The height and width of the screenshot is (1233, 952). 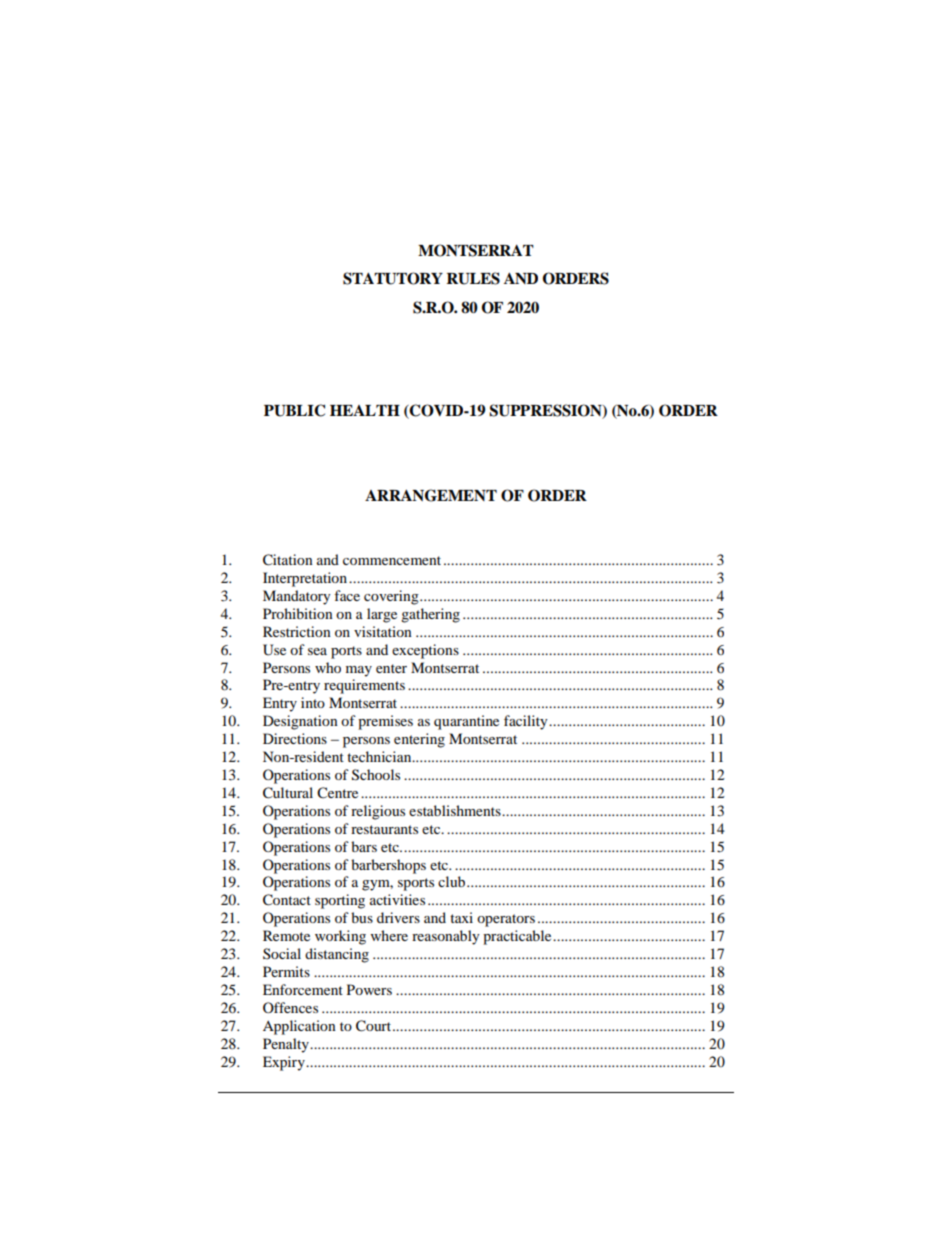 What do you see at coordinates (446, 937) in the screenshot?
I see `reasonably` at bounding box center [446, 937].
